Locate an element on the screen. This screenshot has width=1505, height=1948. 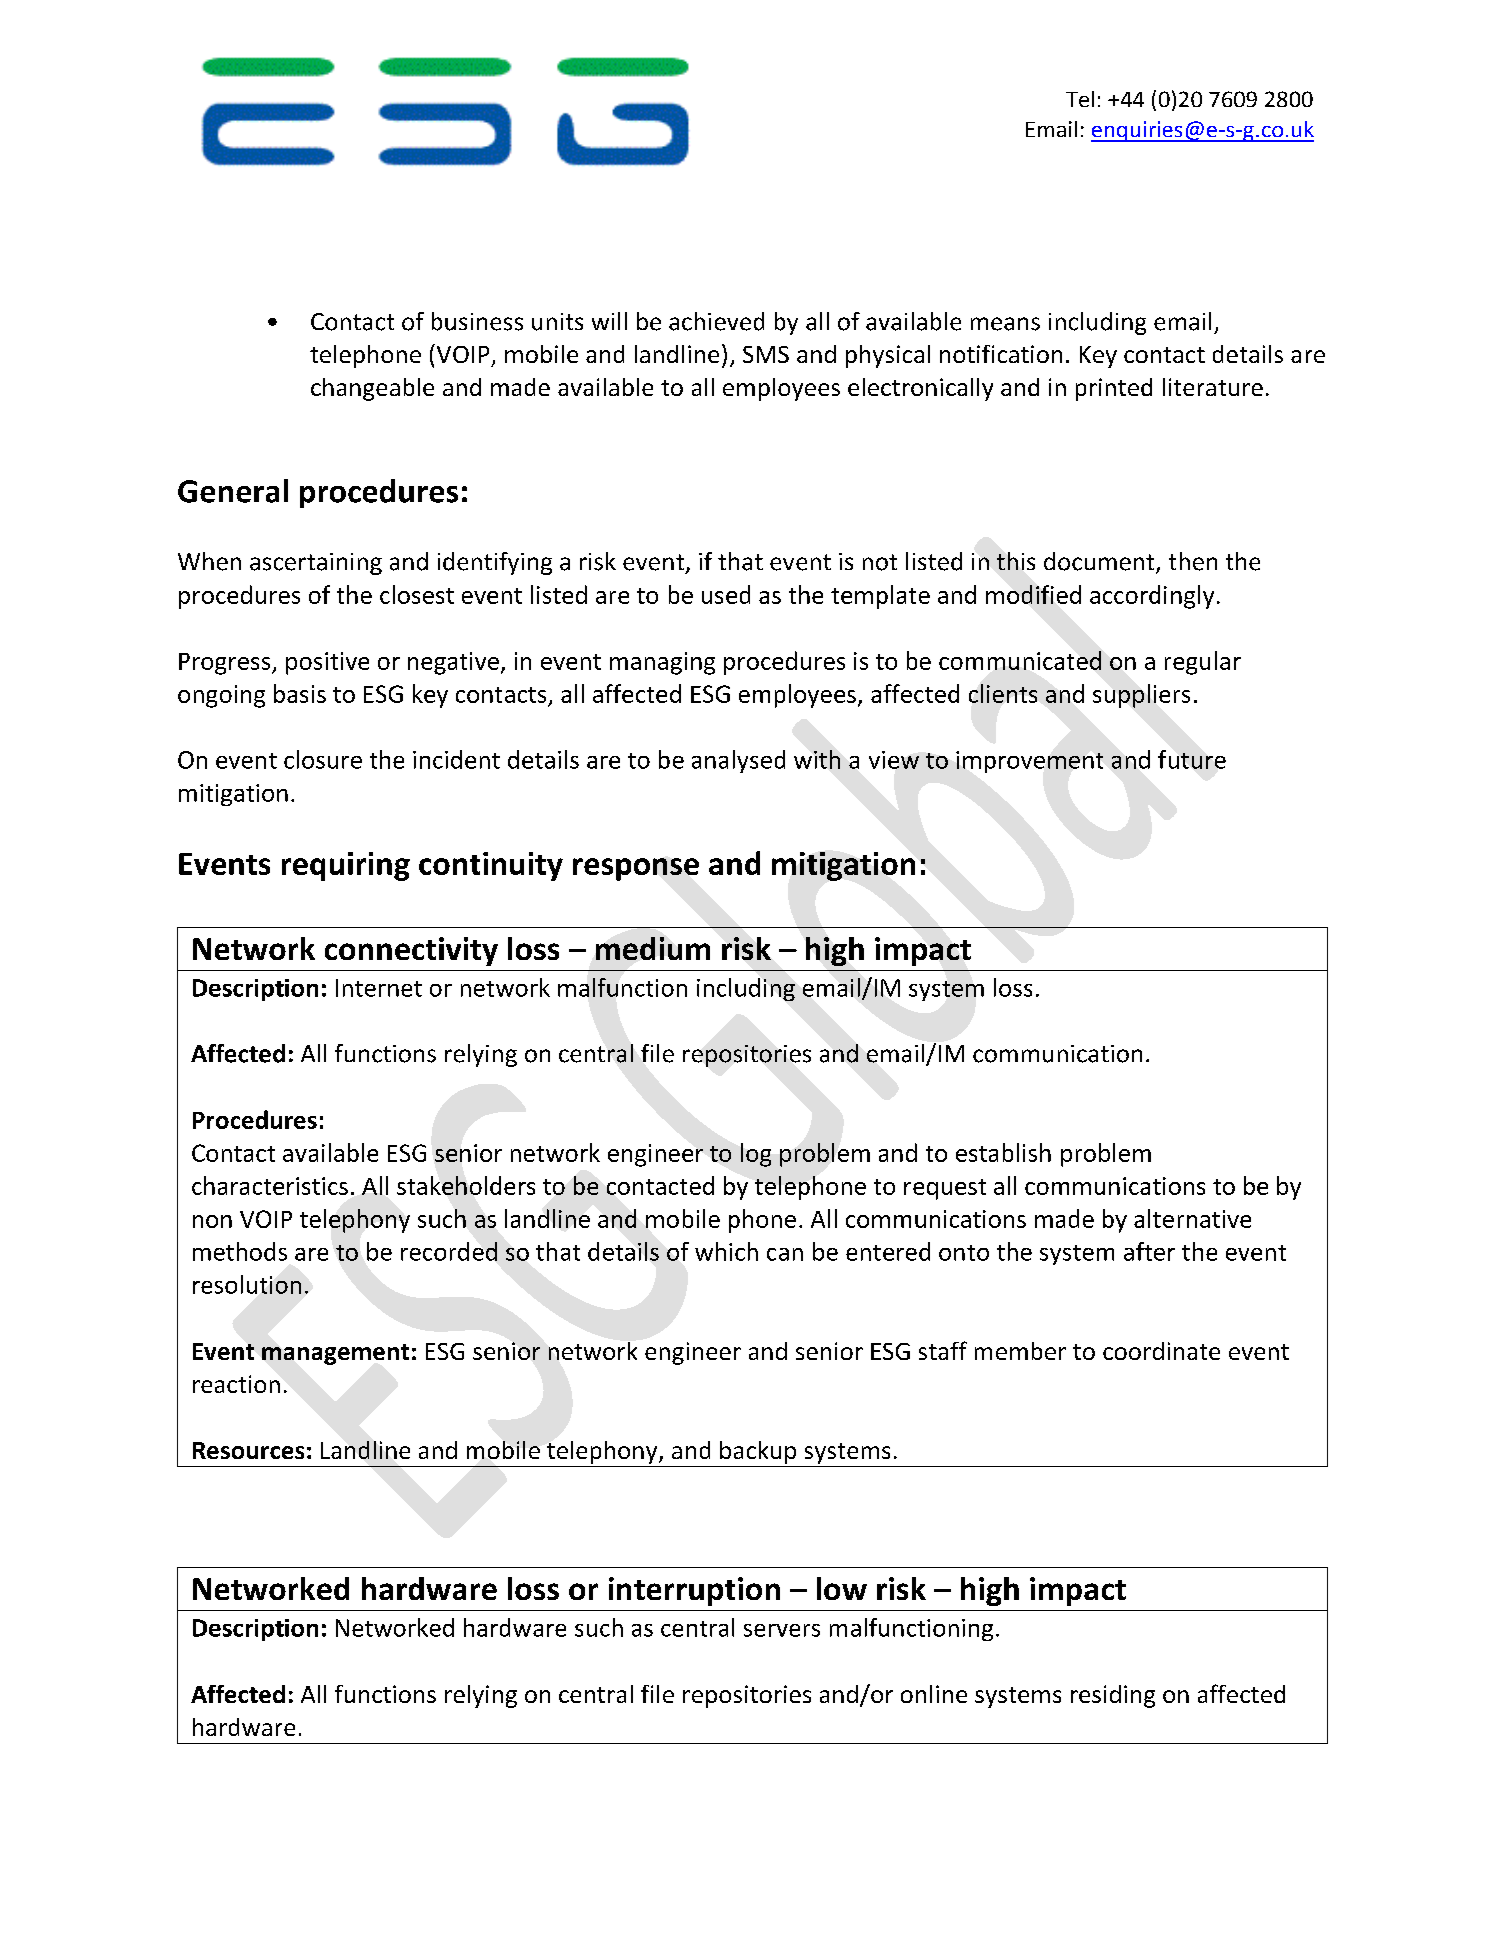
printed is located at coordinates (1114, 389).
